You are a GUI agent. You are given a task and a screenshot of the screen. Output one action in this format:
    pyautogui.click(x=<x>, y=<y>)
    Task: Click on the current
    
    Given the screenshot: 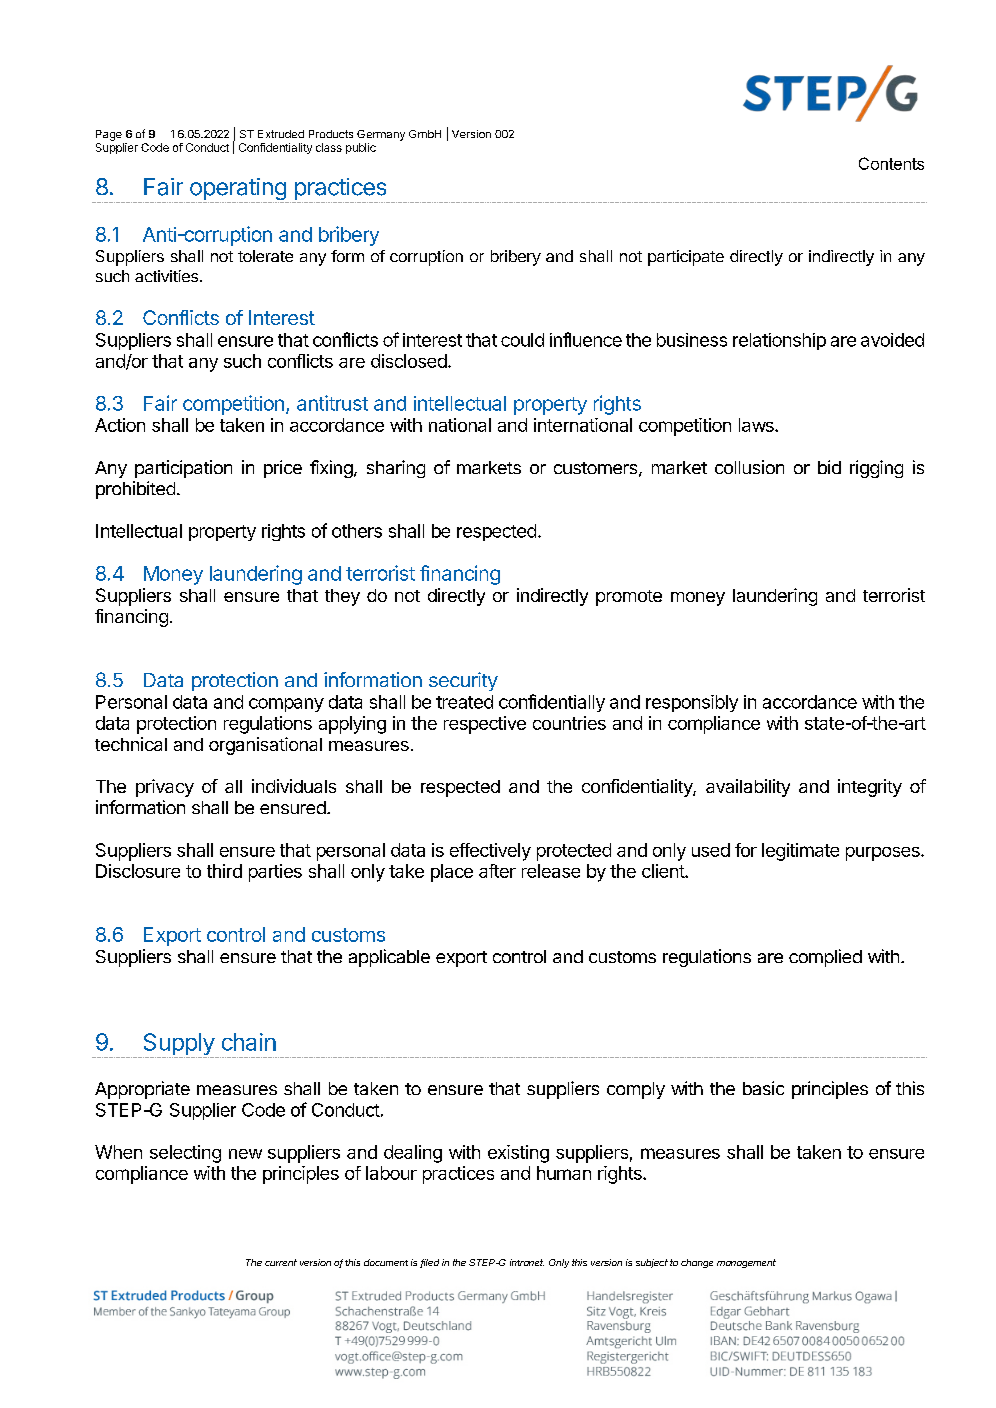 What is the action you would take?
    pyautogui.click(x=281, y=1262)
